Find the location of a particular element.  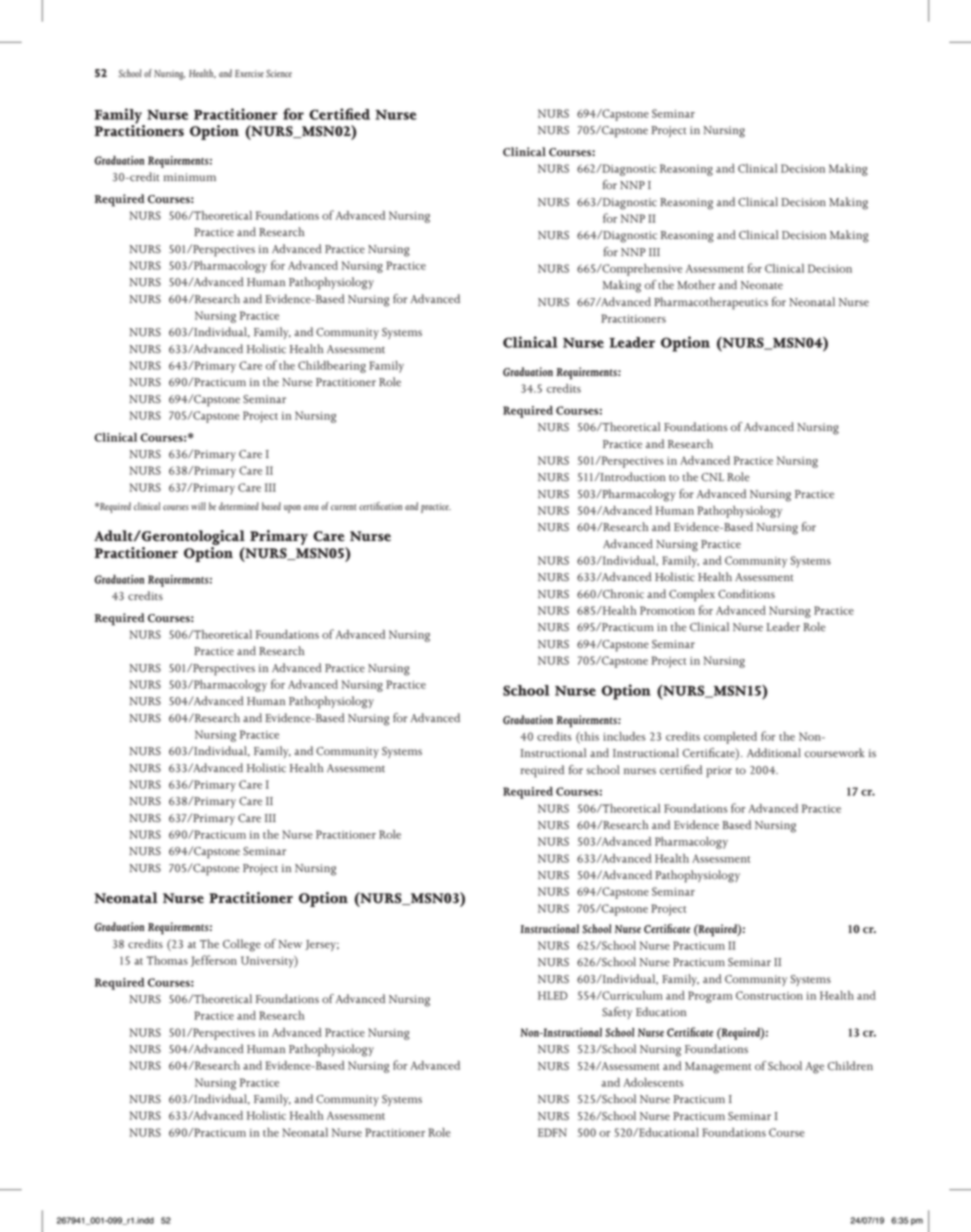

certification is located at coordinates (380, 506).
